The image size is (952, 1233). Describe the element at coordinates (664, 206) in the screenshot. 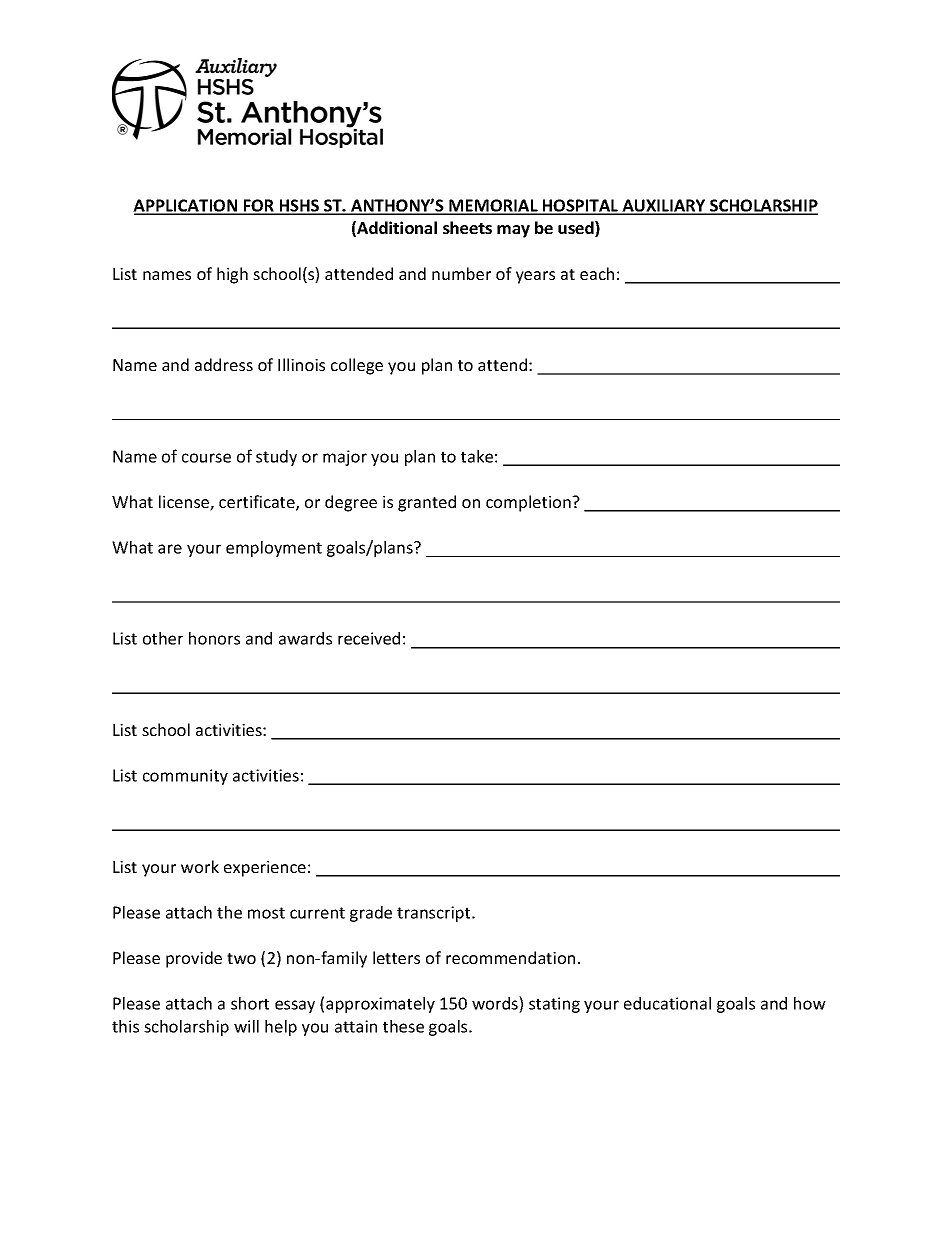

I see `AUXILIARY` at that location.
